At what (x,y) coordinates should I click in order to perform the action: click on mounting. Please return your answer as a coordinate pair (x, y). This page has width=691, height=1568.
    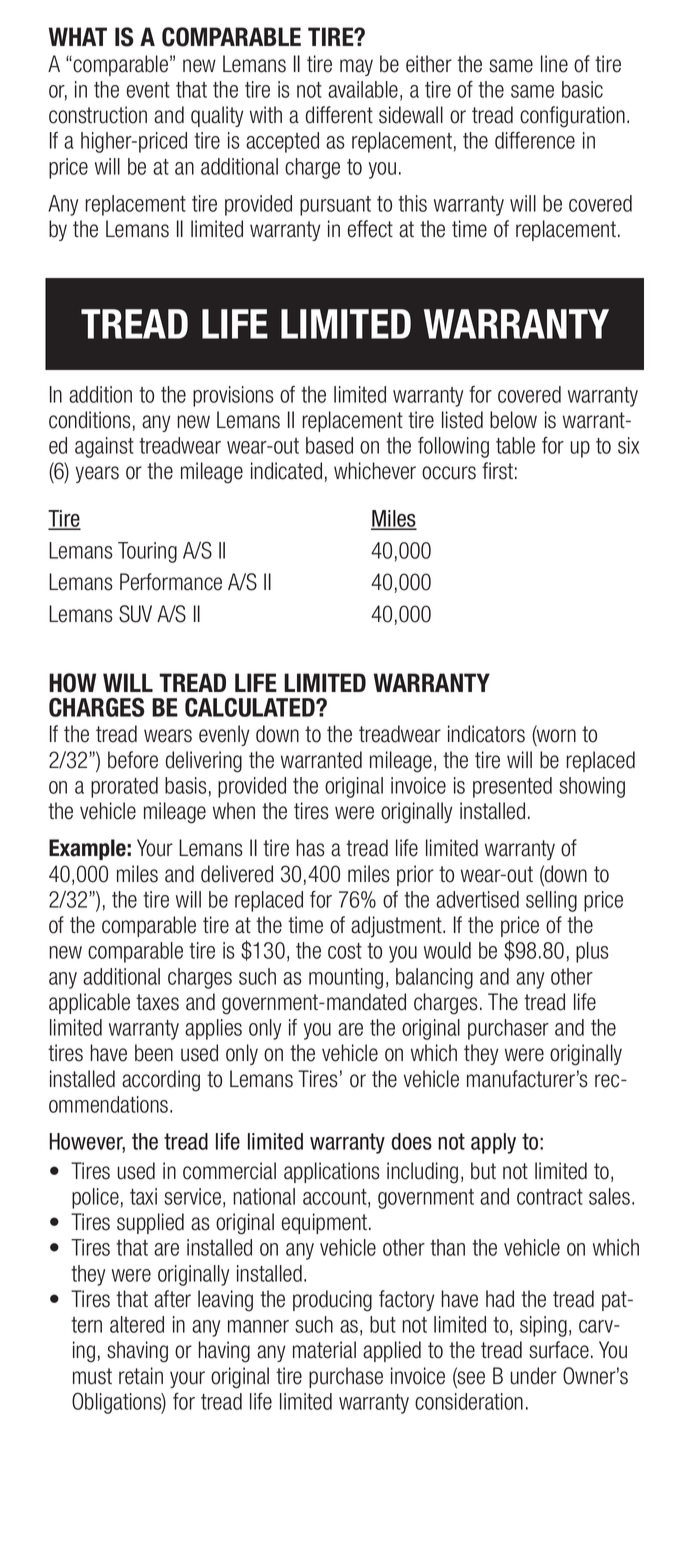
    Looking at the image, I should click on (346, 978).
